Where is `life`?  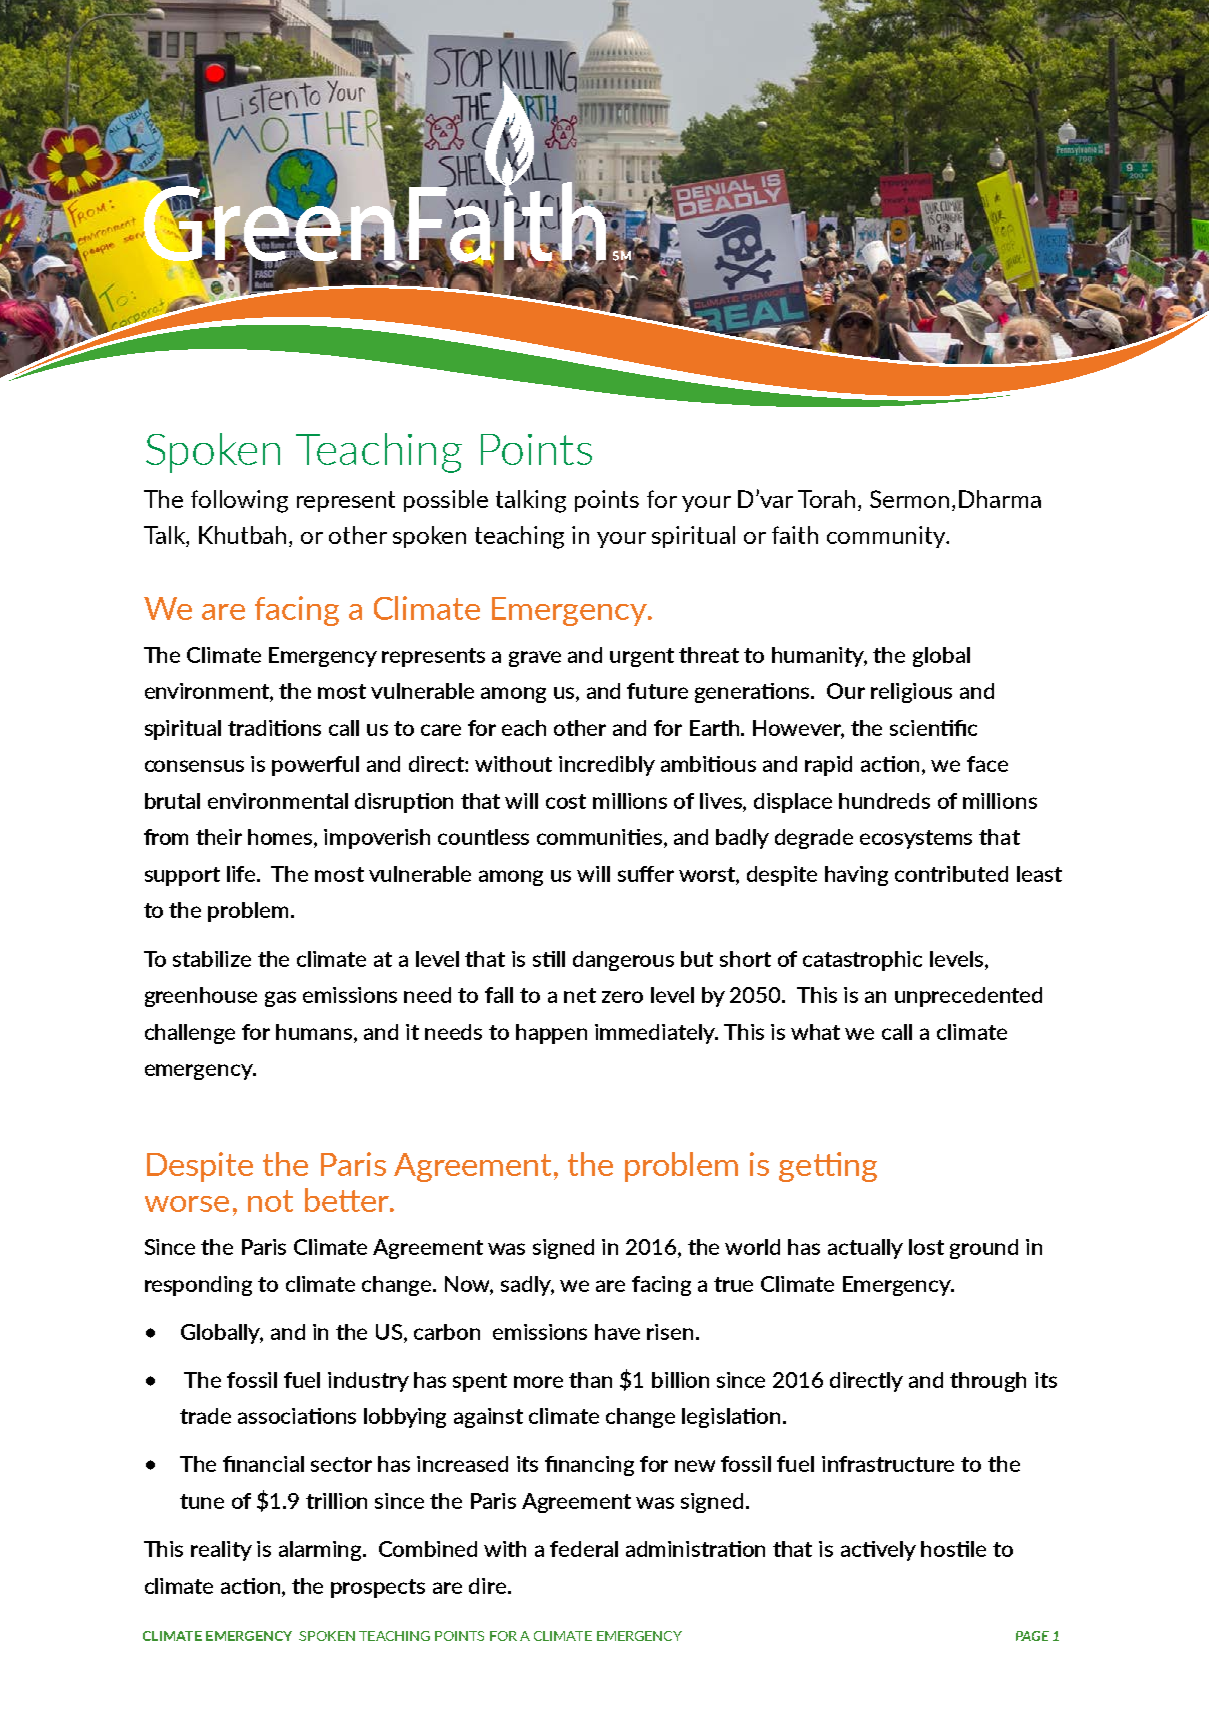
life is located at coordinates (242, 874).
